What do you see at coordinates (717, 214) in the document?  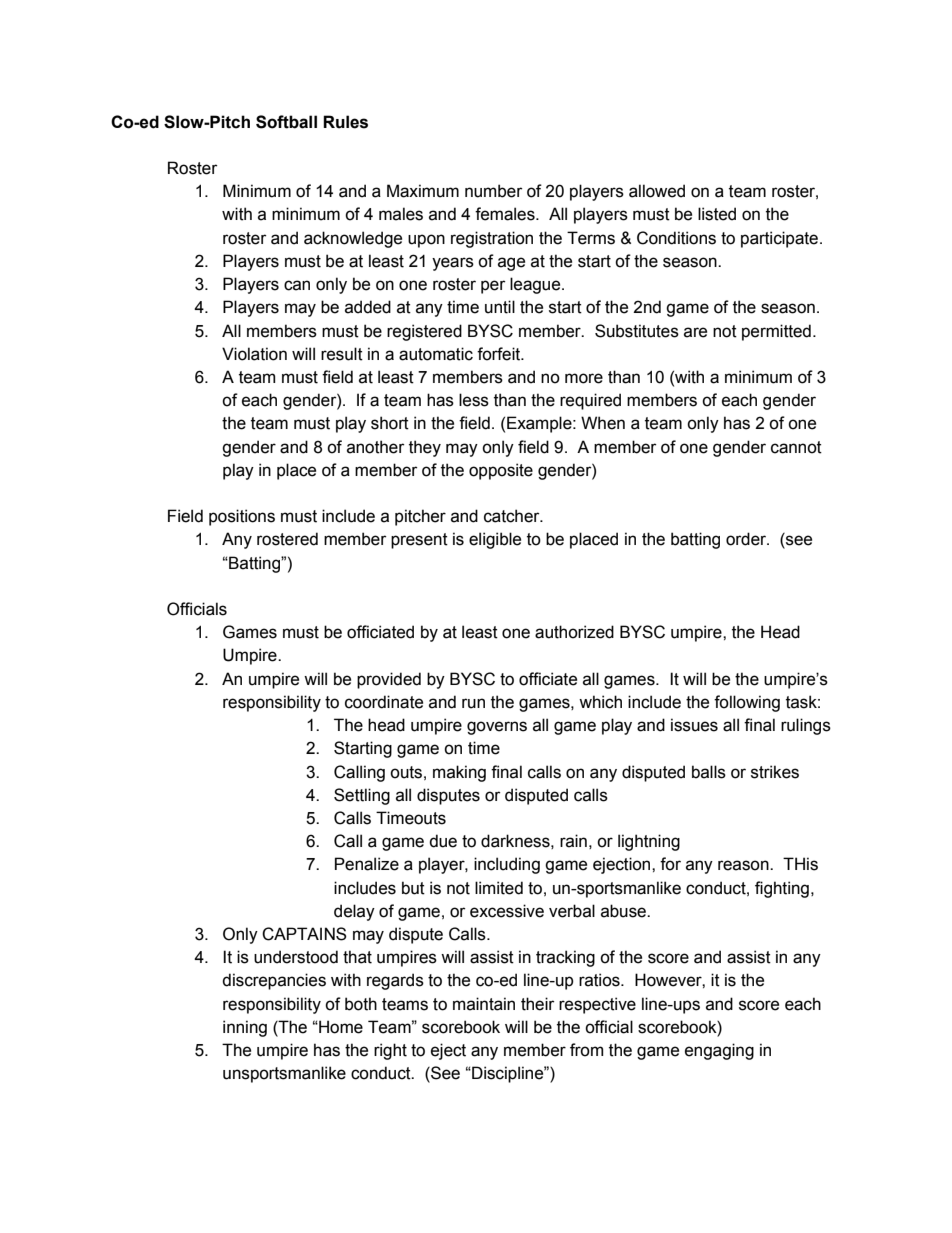 I see `listed` at bounding box center [717, 214].
